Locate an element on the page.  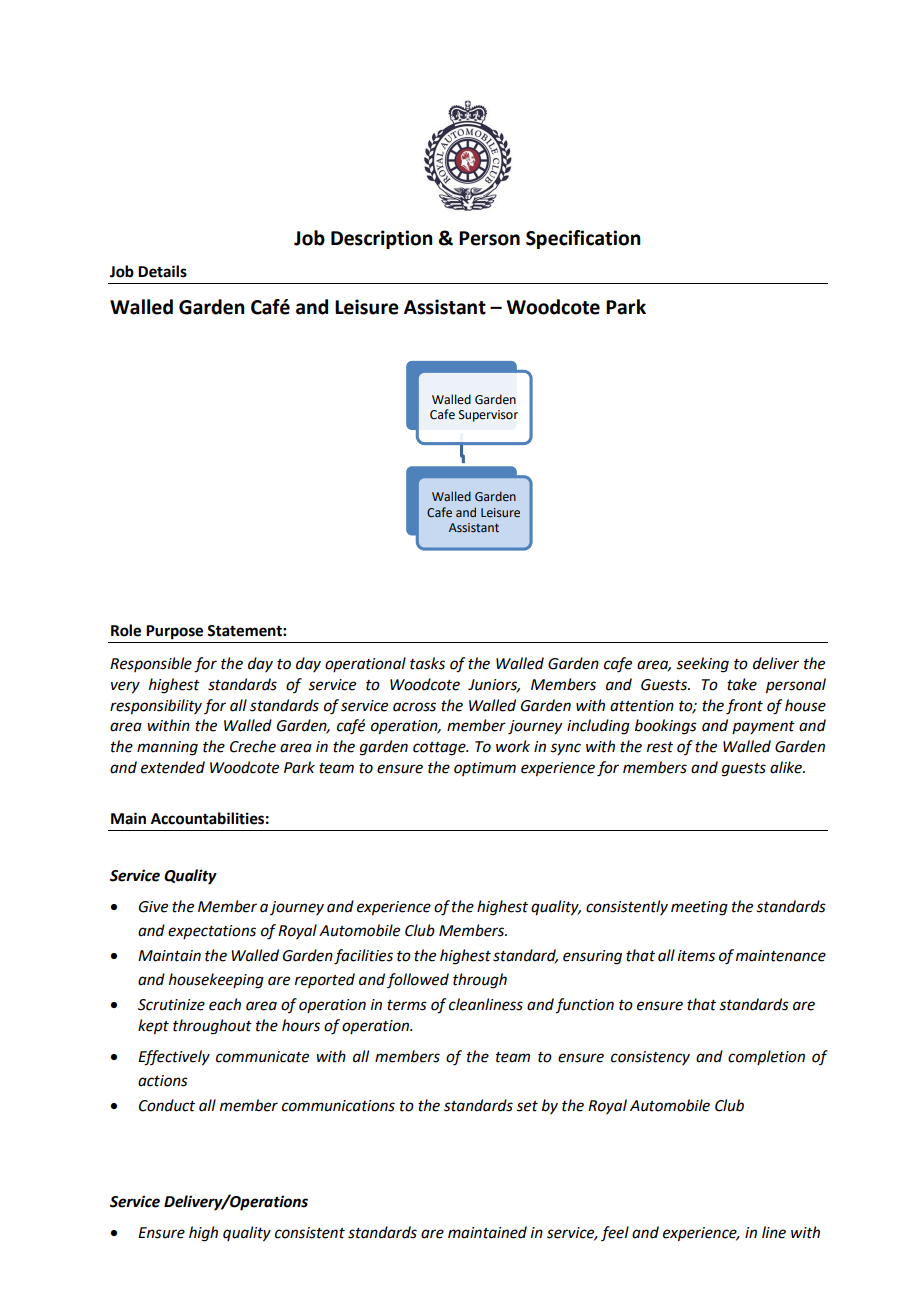
followed is located at coordinates (418, 980).
